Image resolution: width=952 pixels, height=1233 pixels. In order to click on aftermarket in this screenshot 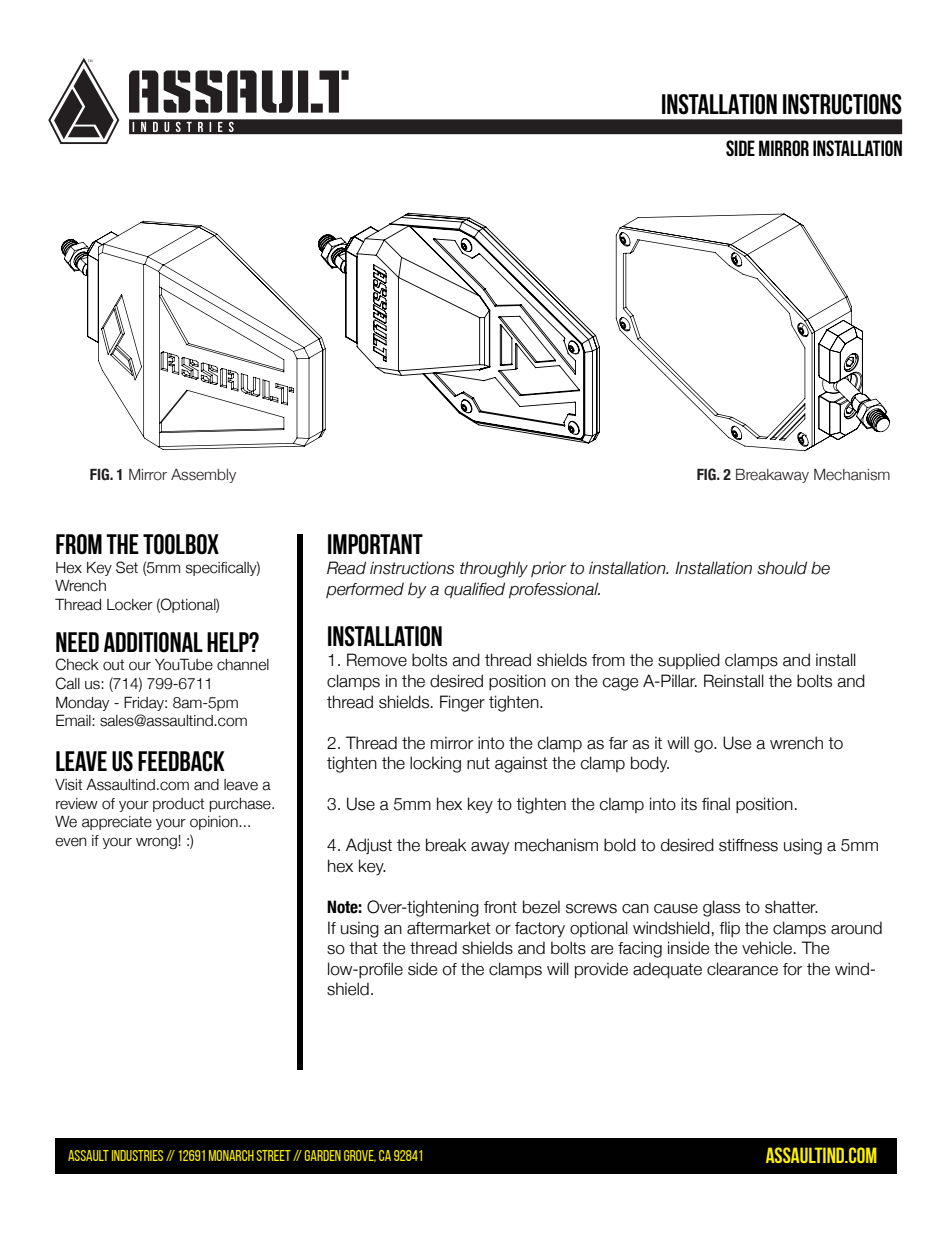, I will do `click(449, 928)`.
